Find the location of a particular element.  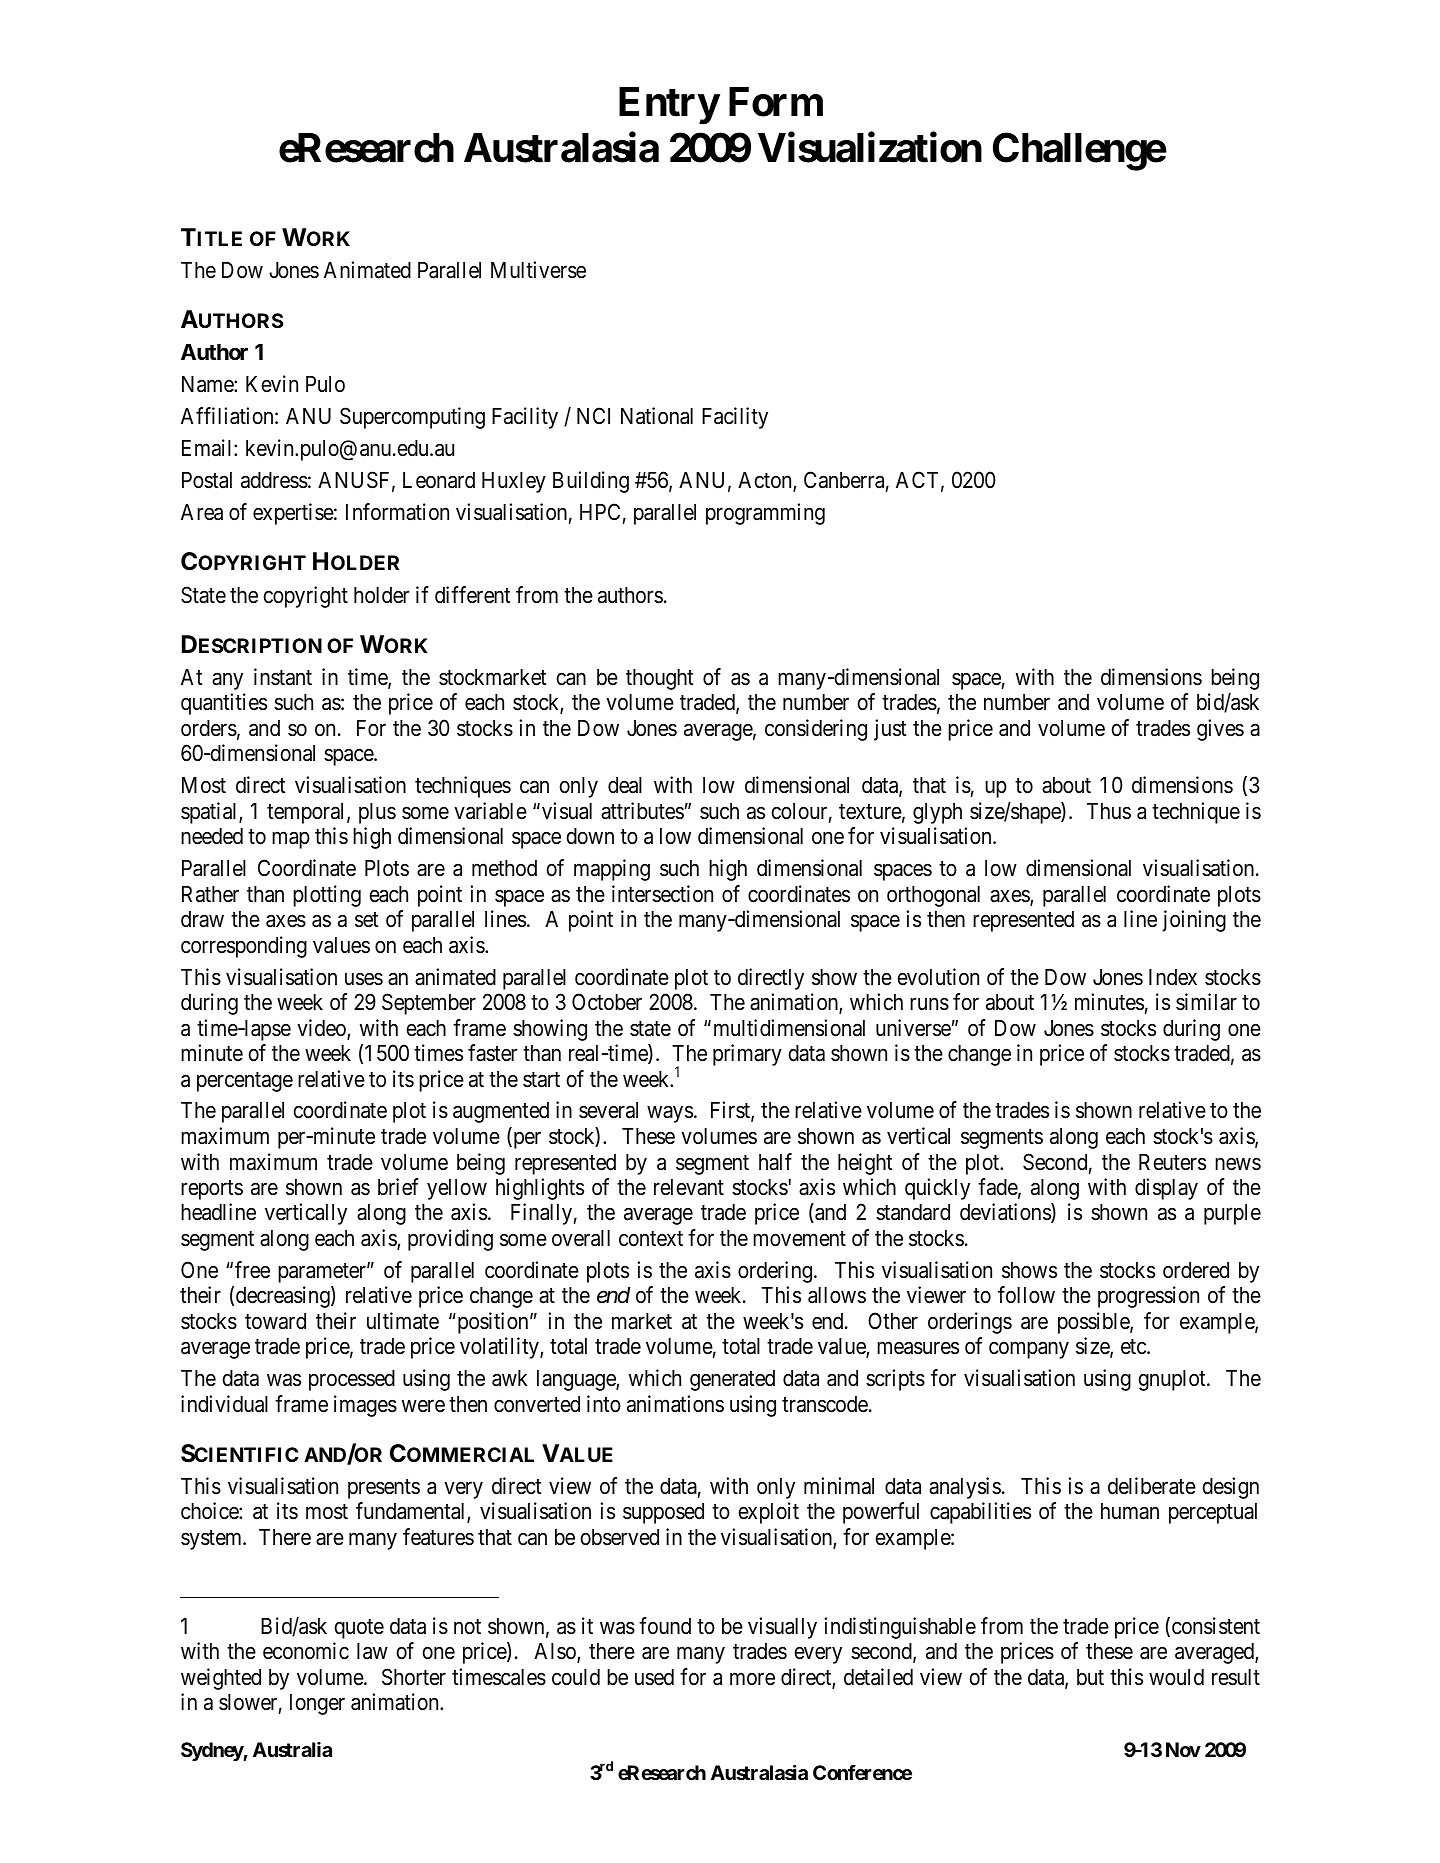

would is located at coordinates (1176, 1677).
